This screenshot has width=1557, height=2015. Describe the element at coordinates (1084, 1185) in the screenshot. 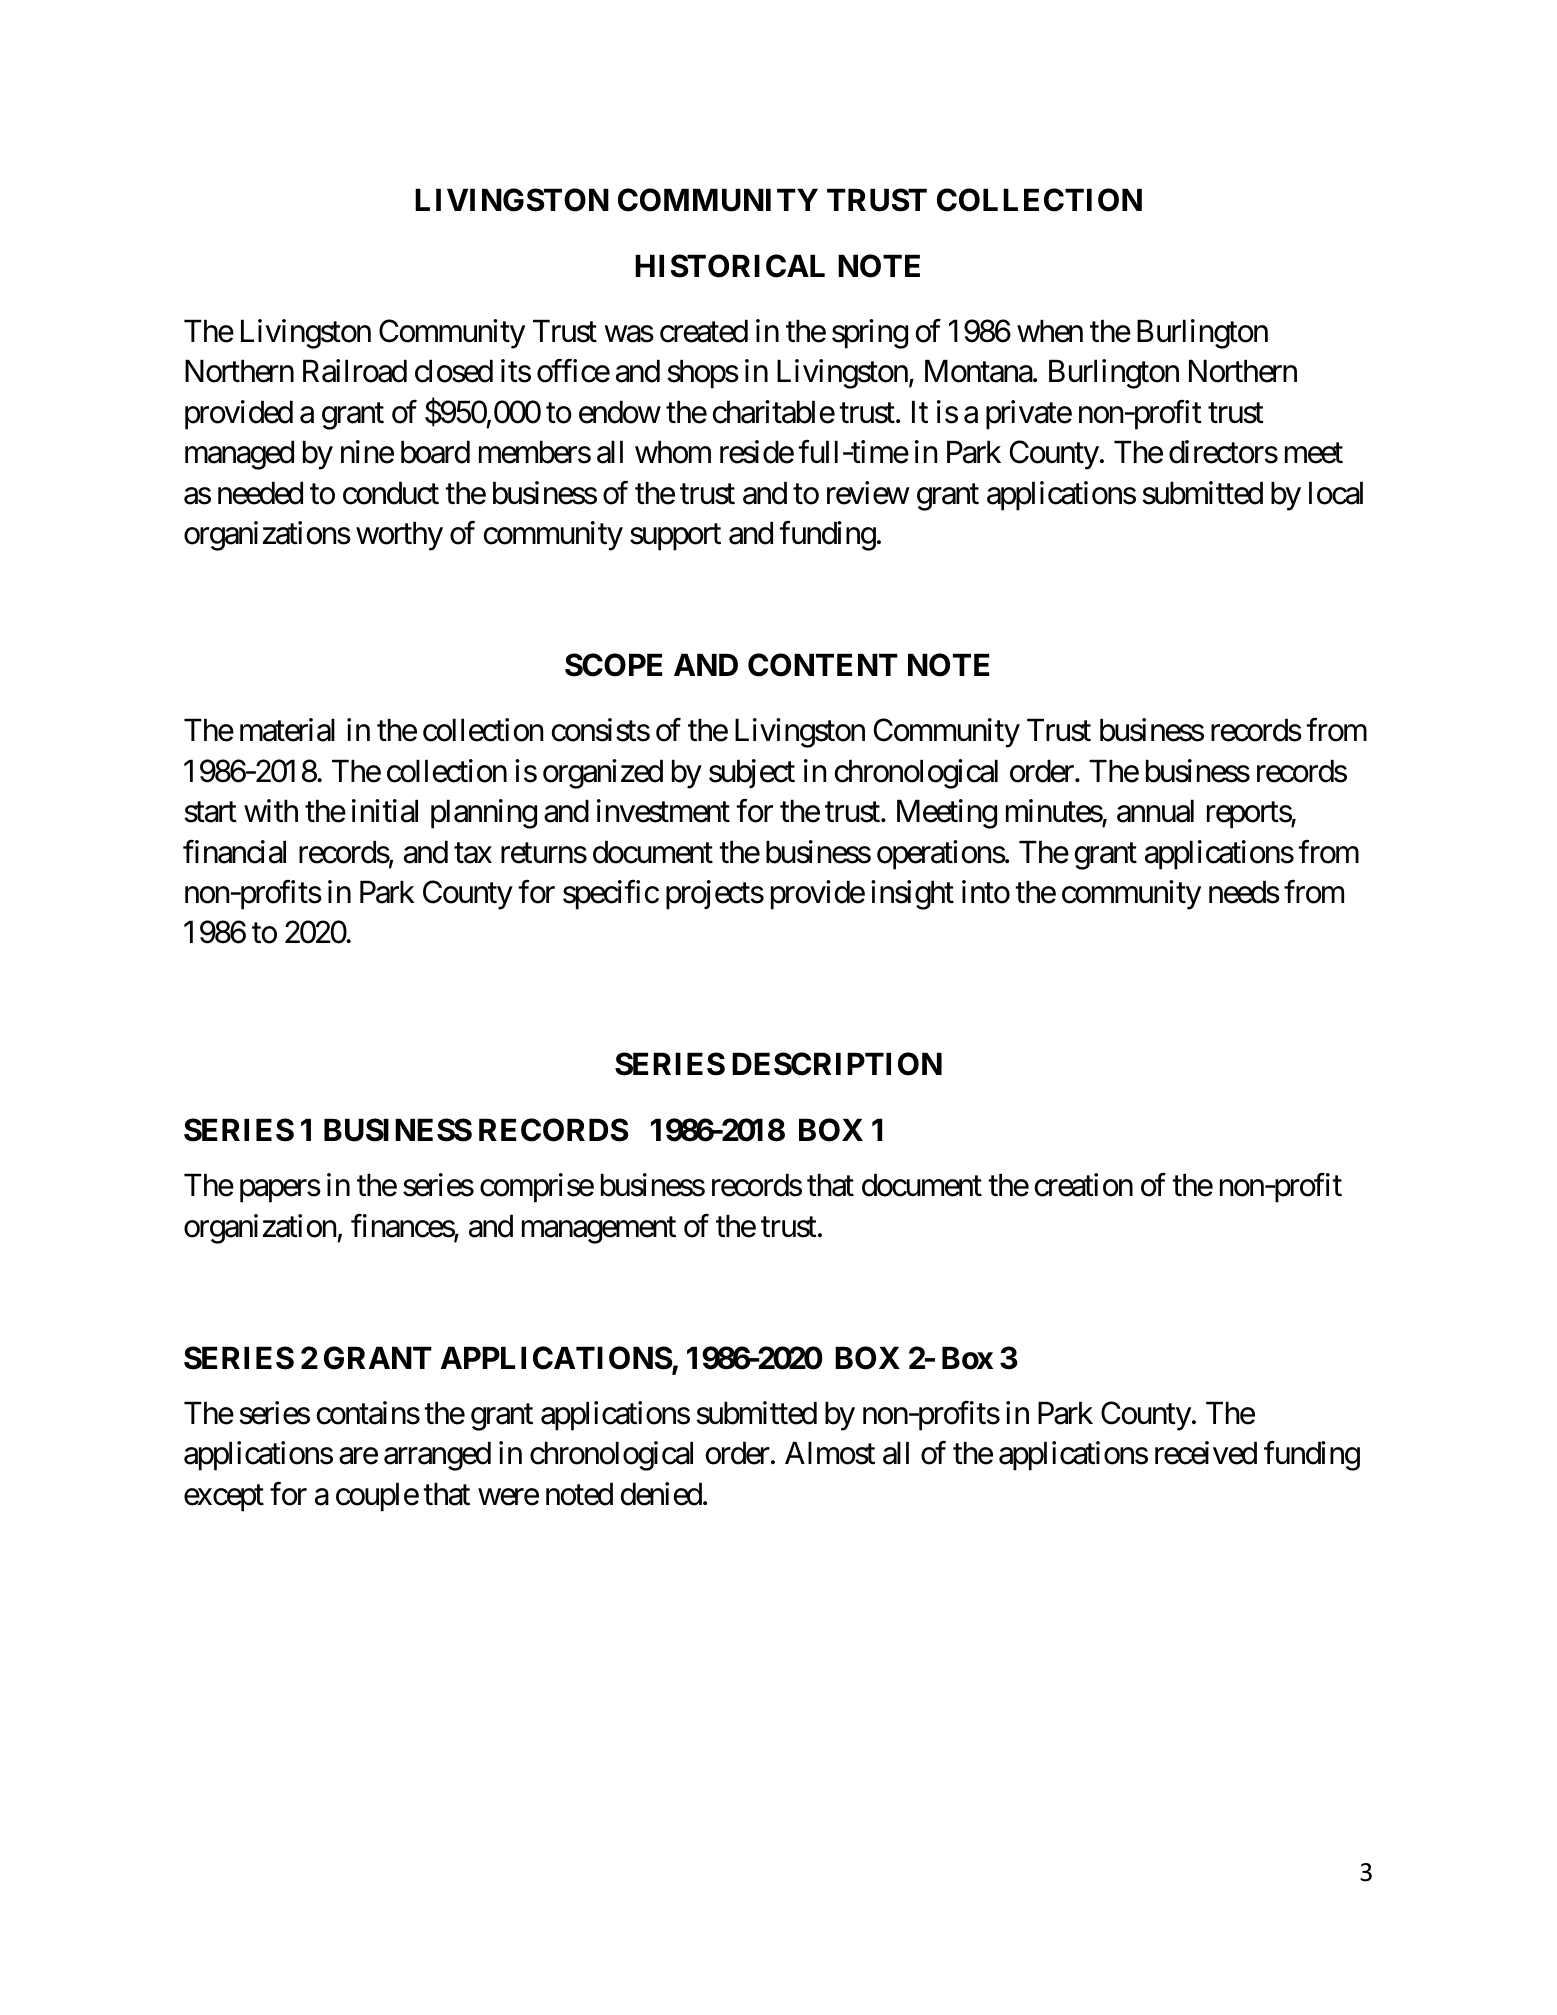

I see `creation` at that location.
